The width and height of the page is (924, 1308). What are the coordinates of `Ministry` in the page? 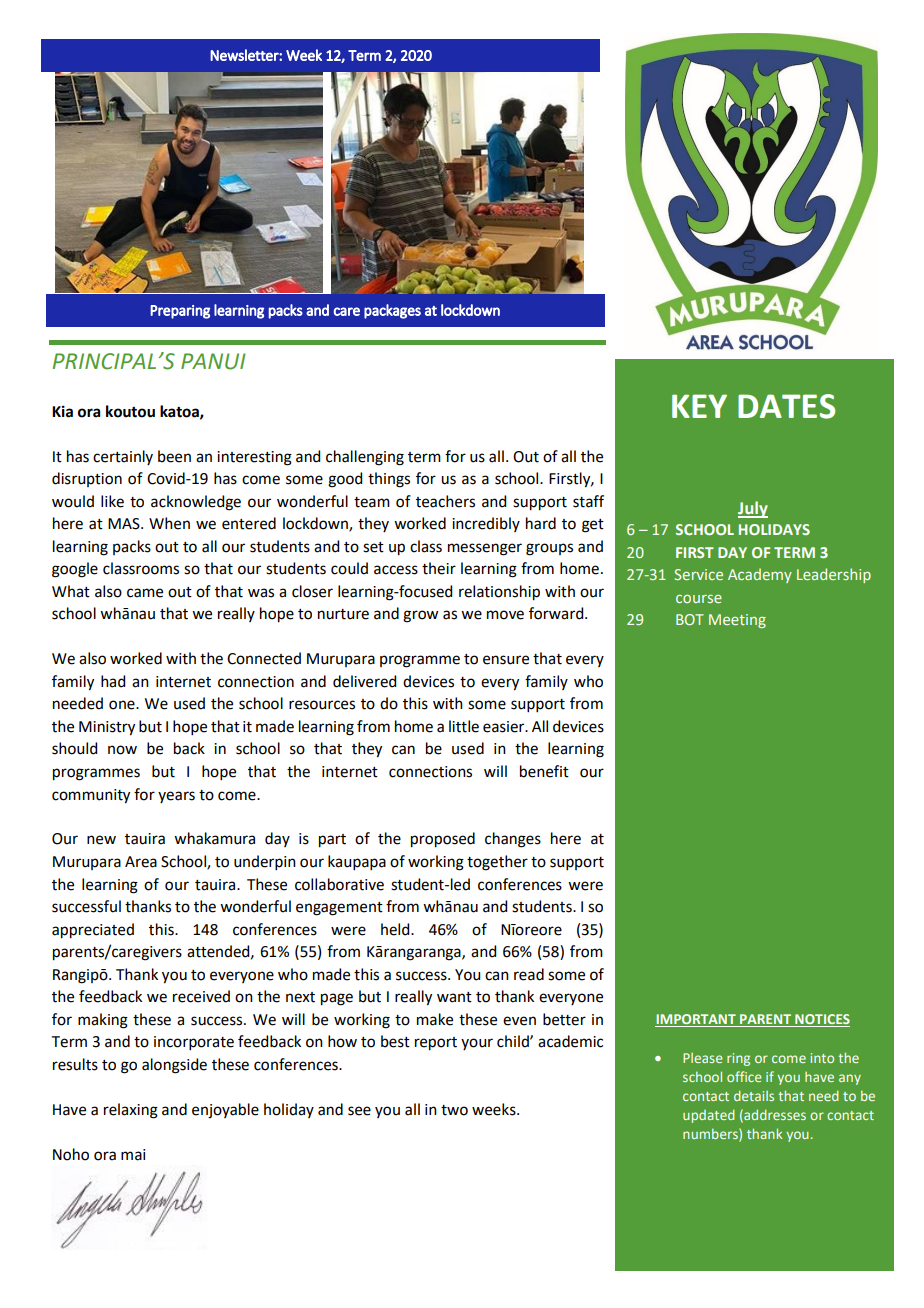 It's located at (107, 728).
